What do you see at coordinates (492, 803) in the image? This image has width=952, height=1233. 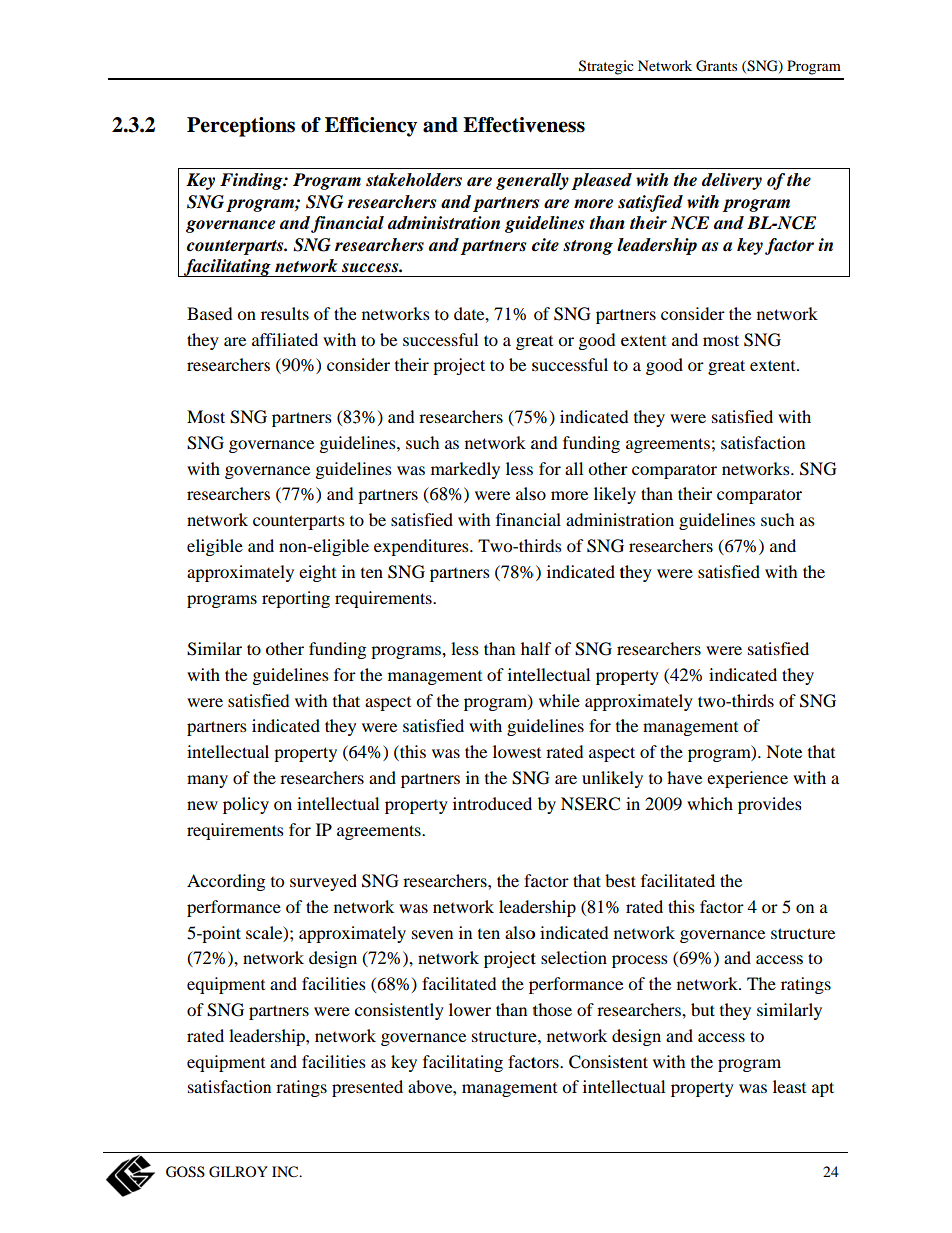 I see `introduced` at bounding box center [492, 803].
